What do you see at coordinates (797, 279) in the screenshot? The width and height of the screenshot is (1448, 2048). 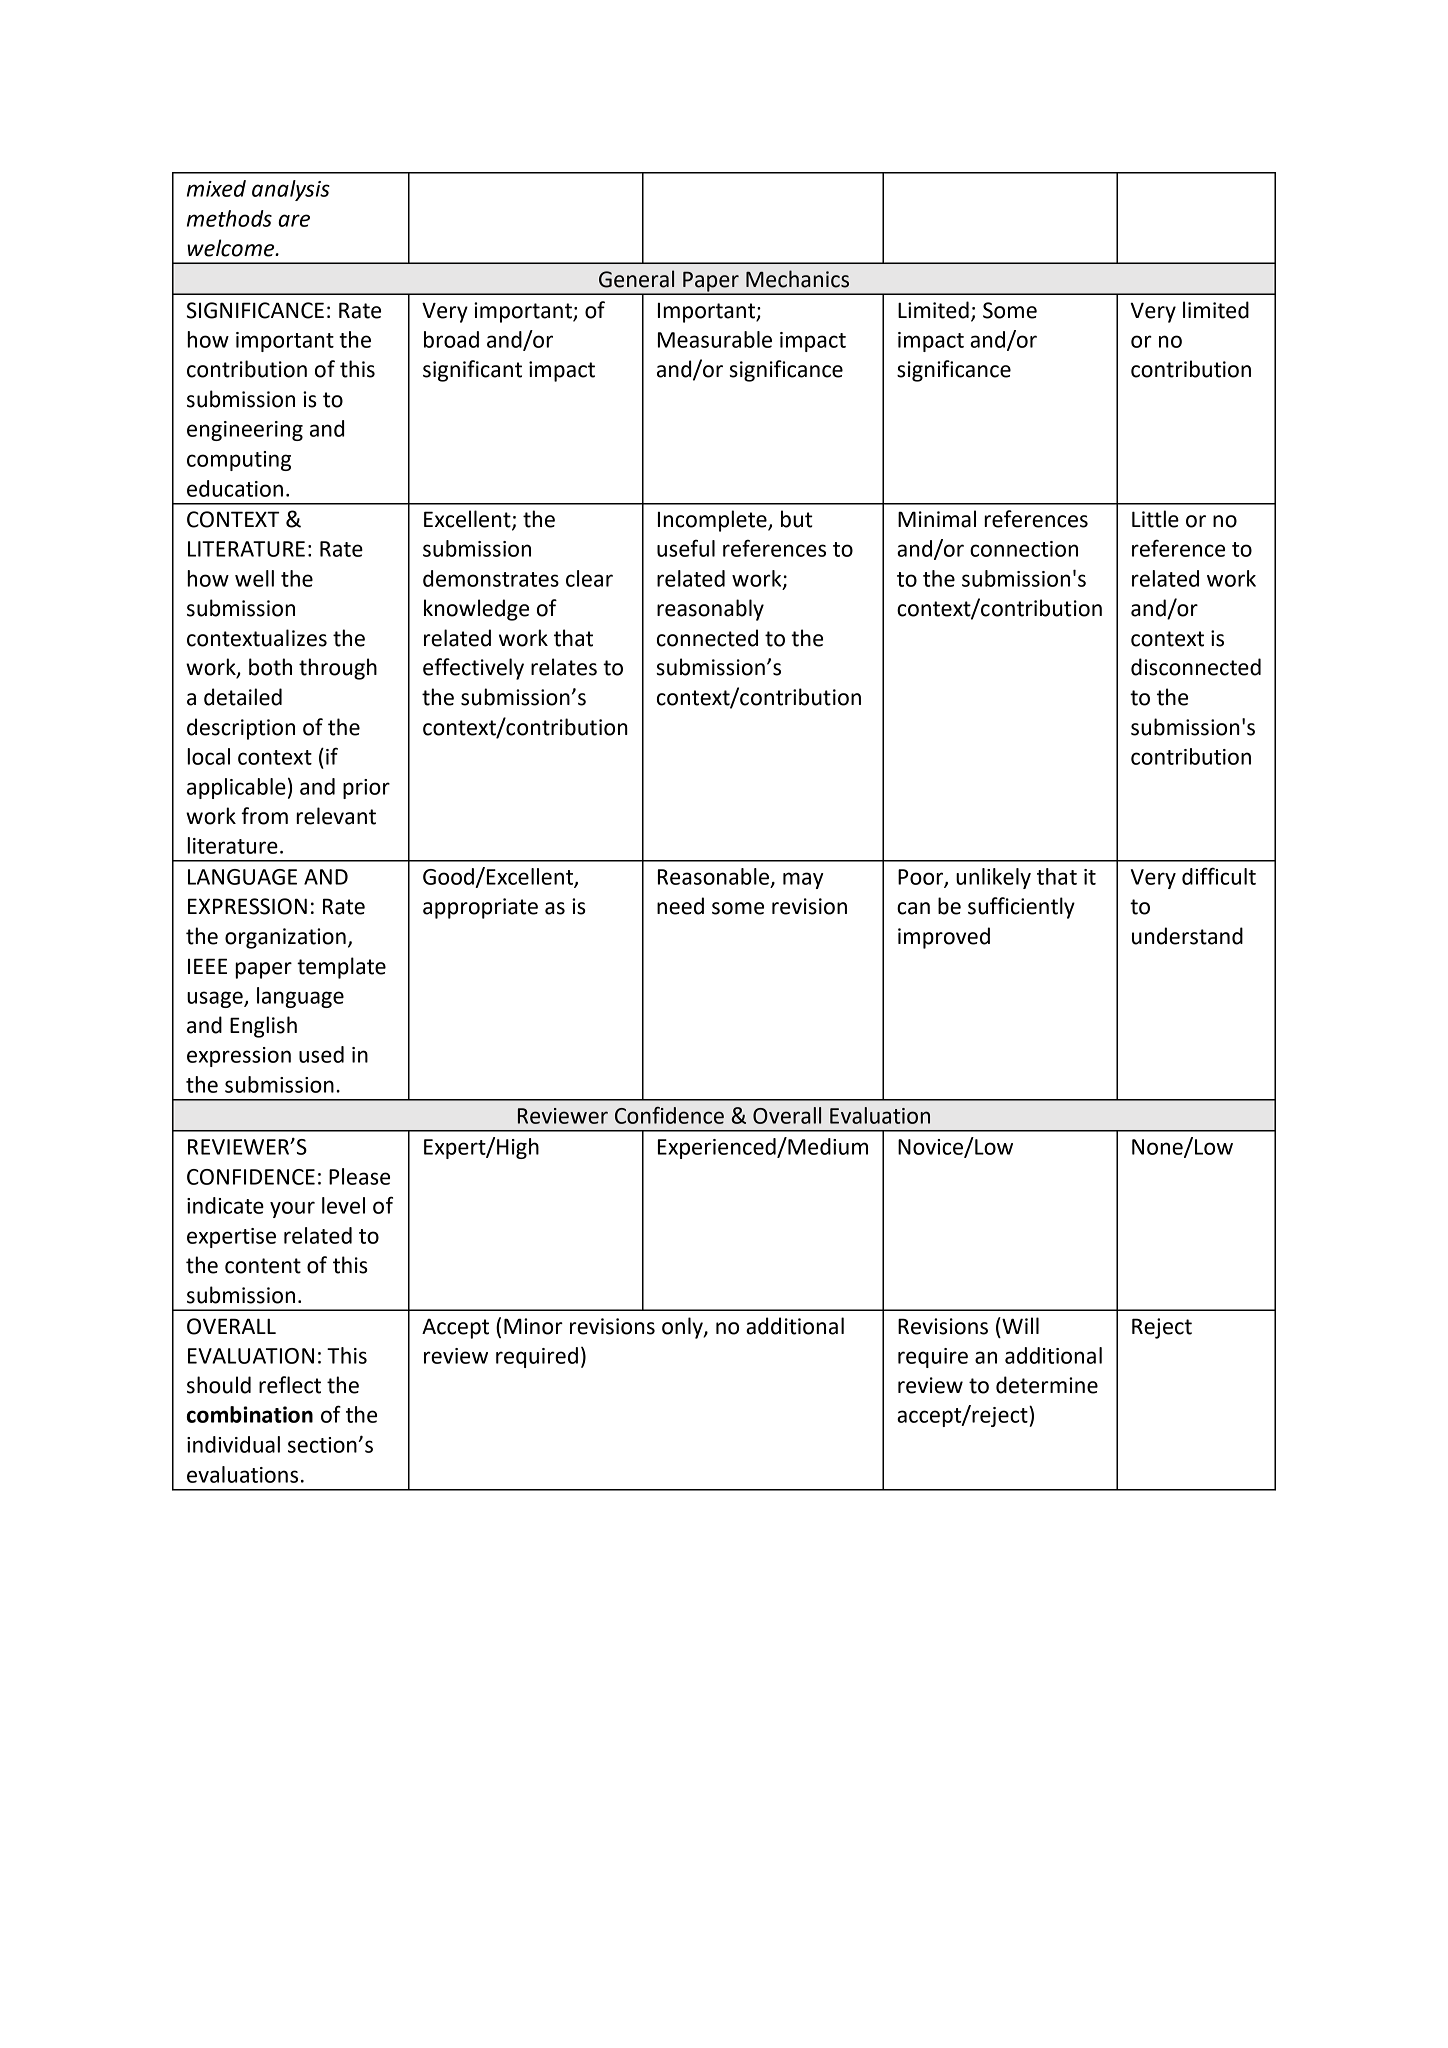 I see `Mechanics` at bounding box center [797, 279].
